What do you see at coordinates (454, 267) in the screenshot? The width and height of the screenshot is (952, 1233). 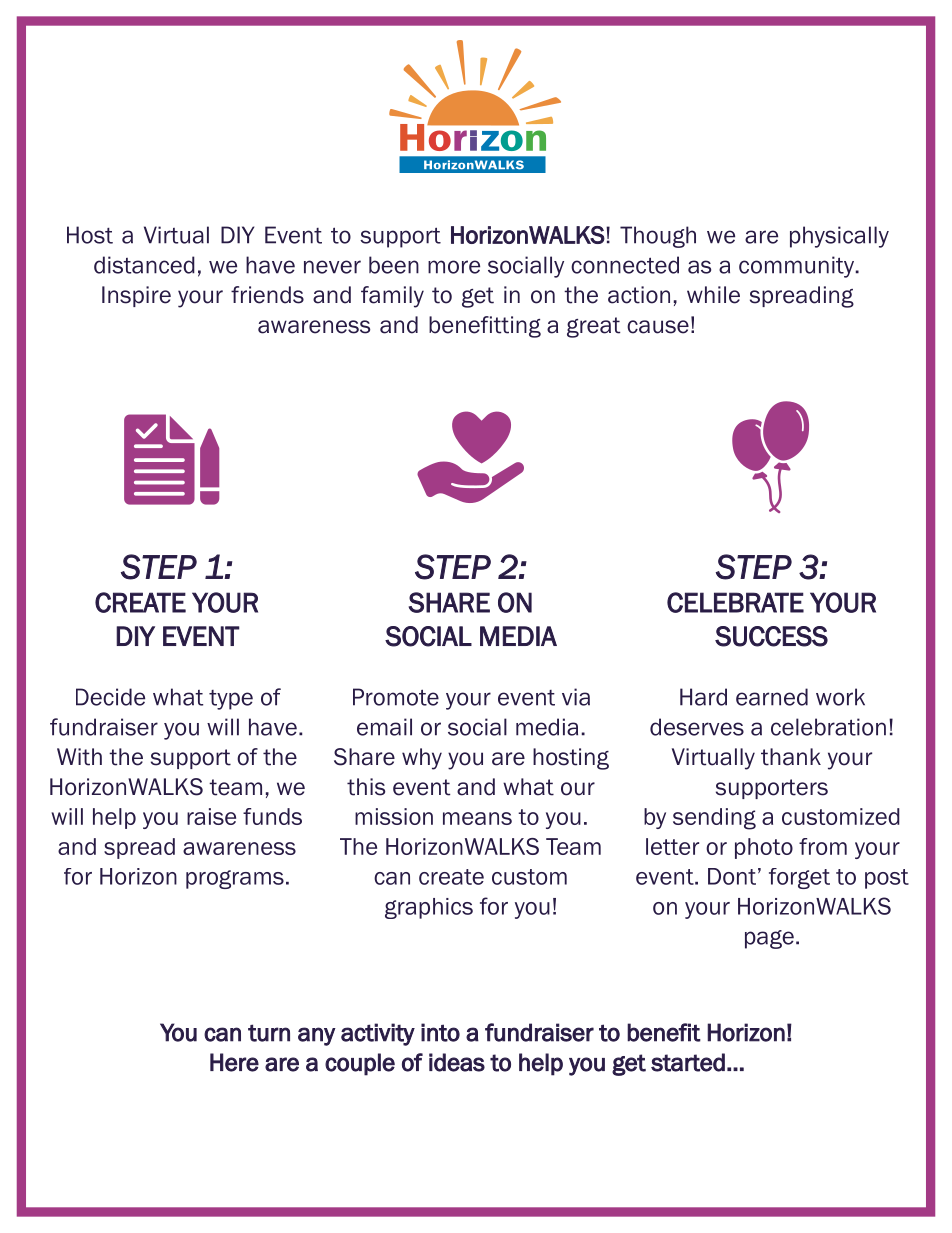 I see `more` at bounding box center [454, 267].
